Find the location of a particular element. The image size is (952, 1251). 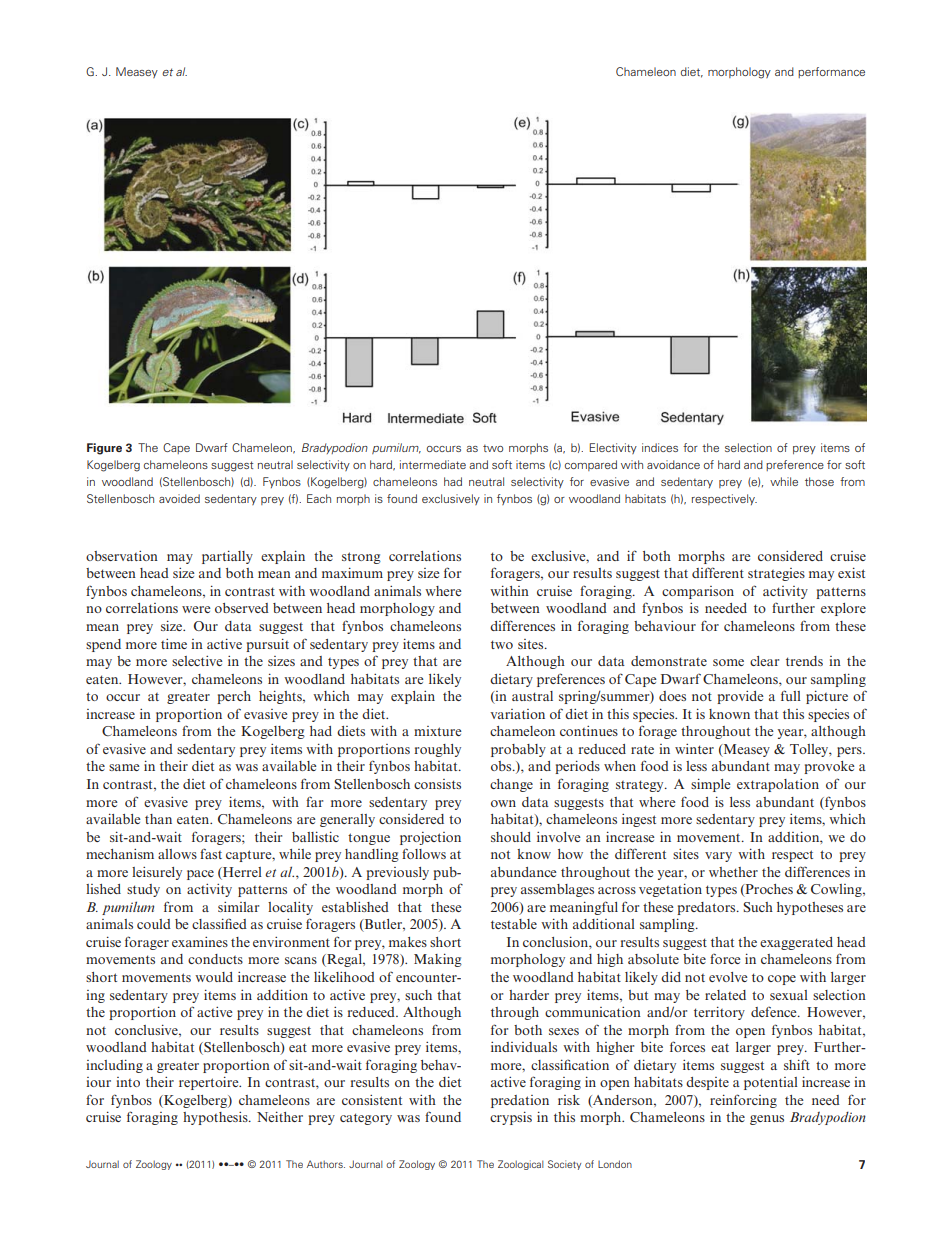

Figure is located at coordinates (104, 449).
